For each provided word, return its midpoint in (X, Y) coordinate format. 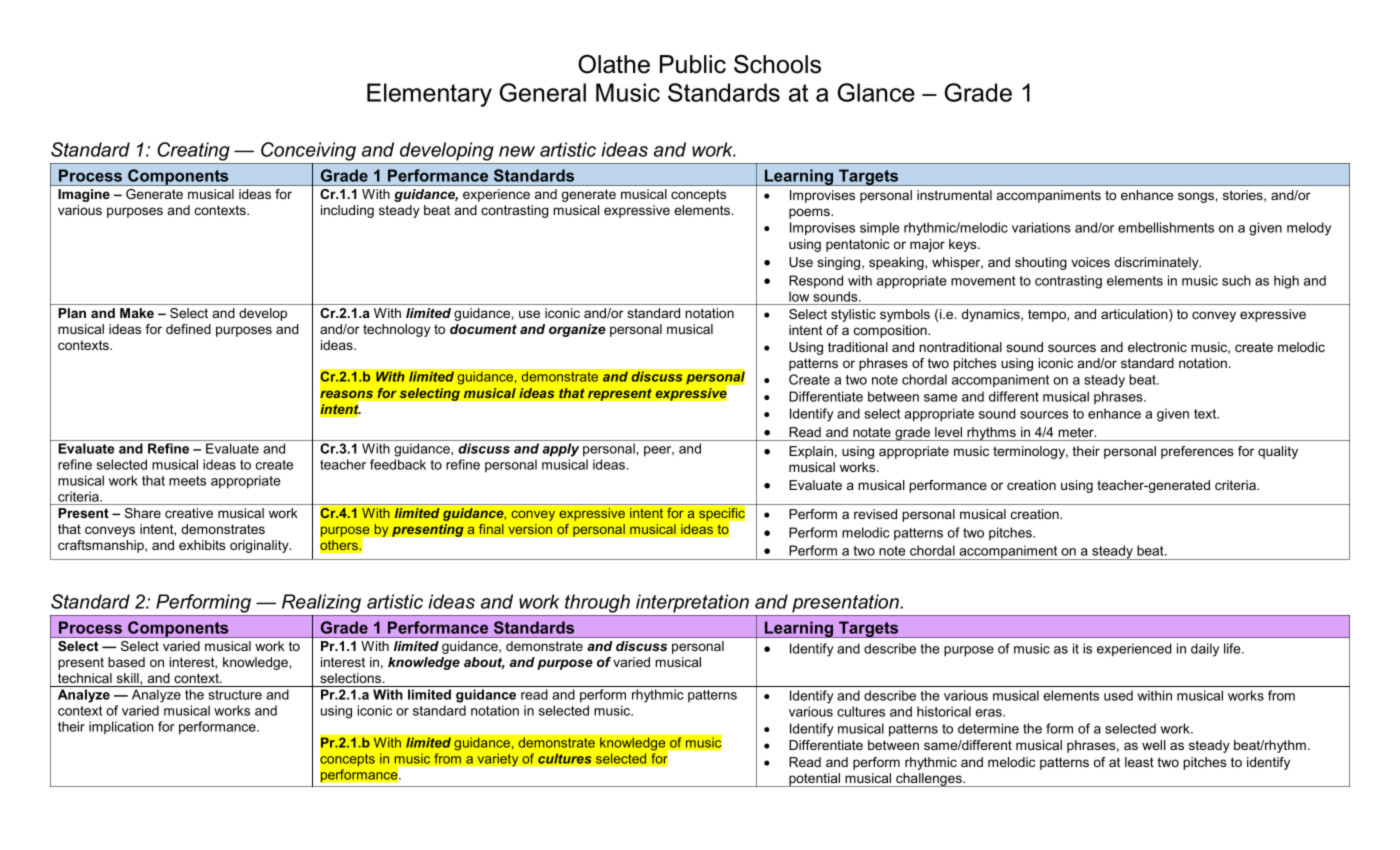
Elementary (429, 95)
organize (577, 330)
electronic (1157, 347)
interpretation (692, 603)
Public (693, 64)
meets (187, 481)
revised (875, 514)
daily (1205, 650)
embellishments (1166, 227)
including (347, 211)
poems (810, 213)
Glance (876, 92)
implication (121, 727)
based (126, 662)
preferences (1197, 452)
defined (188, 329)
